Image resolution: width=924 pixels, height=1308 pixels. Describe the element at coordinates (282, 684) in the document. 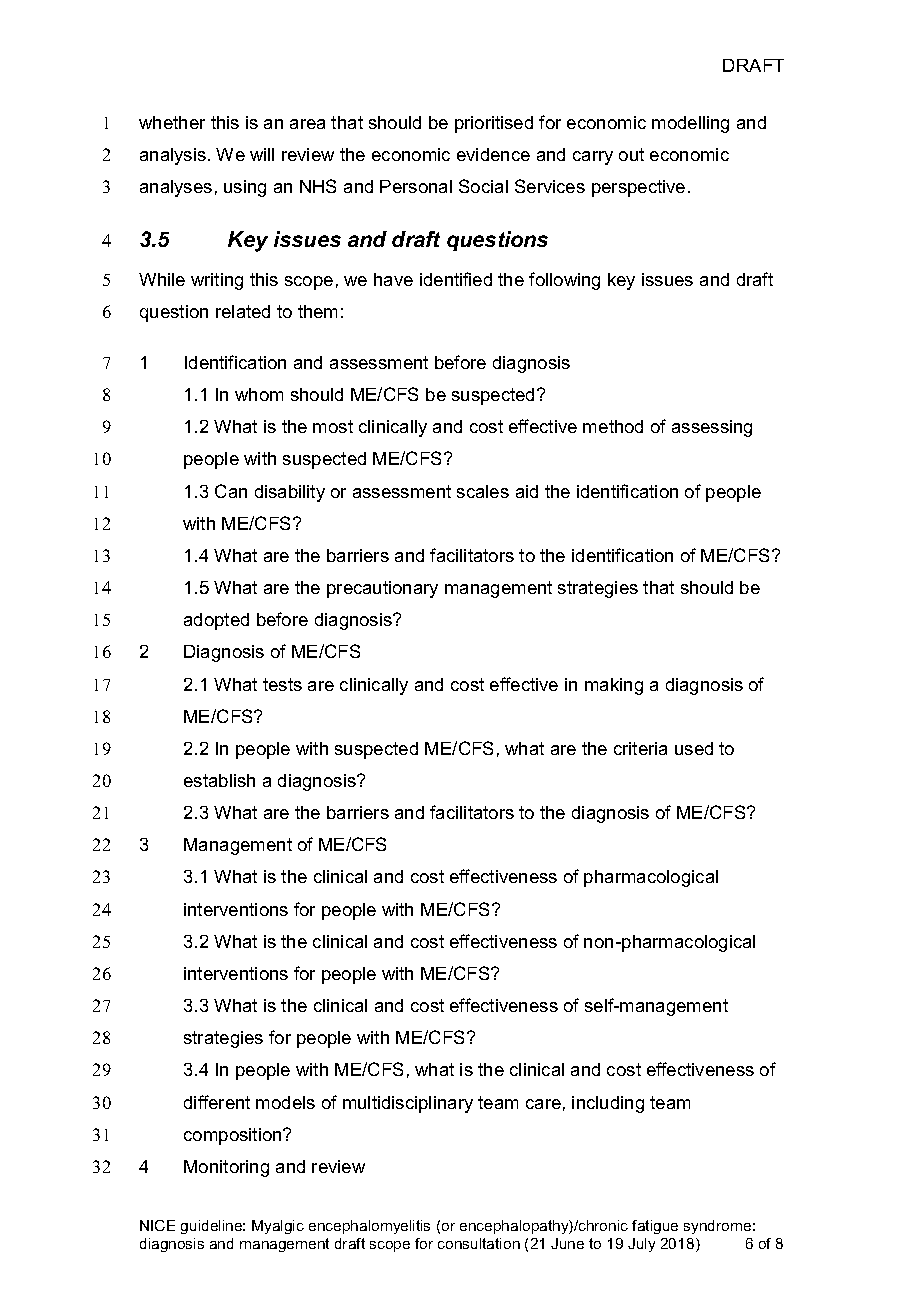

I see `tests` at that location.
